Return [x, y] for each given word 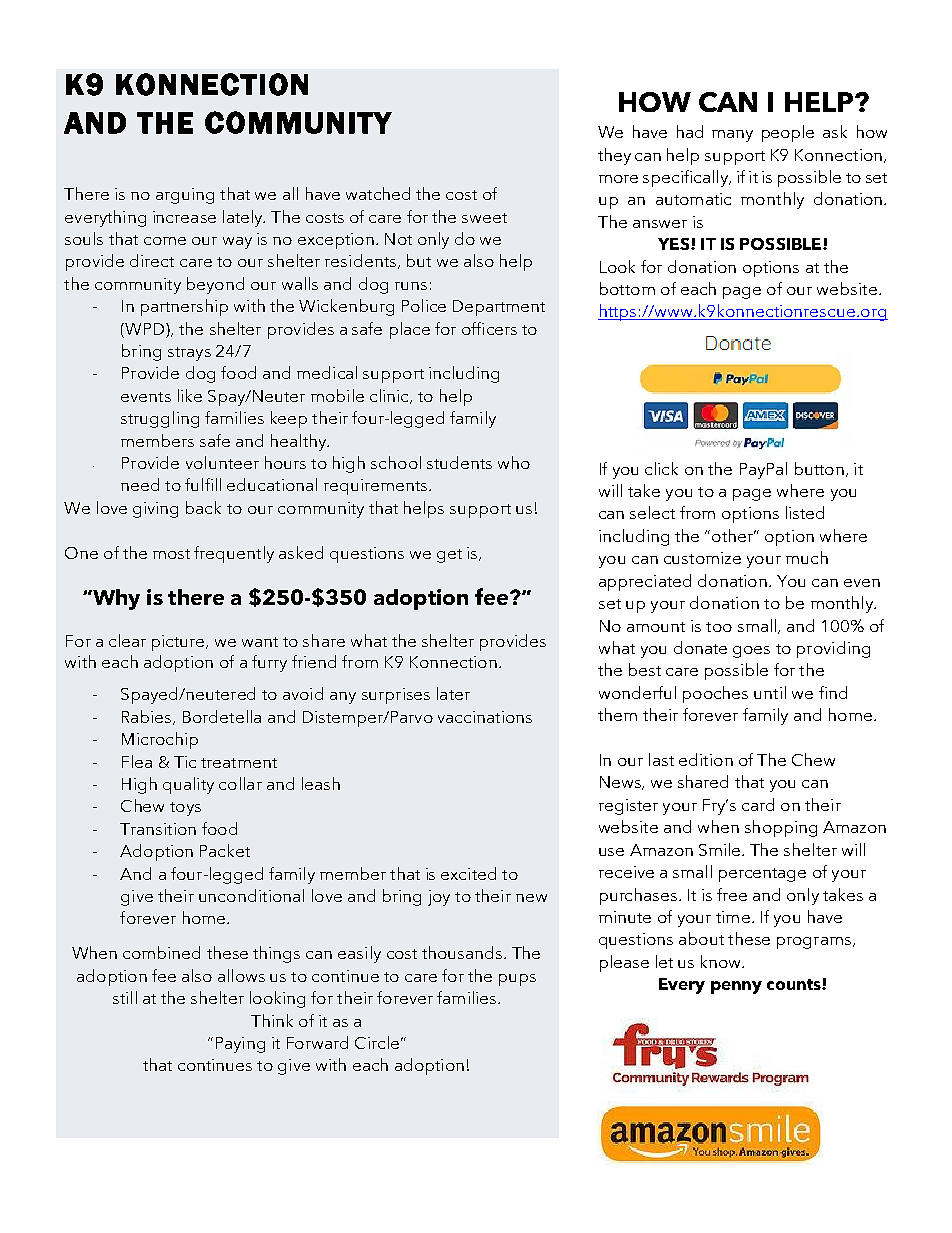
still [125, 997]
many [732, 136]
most [171, 554]
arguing [185, 196]
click [661, 468]
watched [378, 193]
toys [185, 809]
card [758, 804]
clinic [390, 396]
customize [702, 558]
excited [468, 873]
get [449, 556]
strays [189, 354]
